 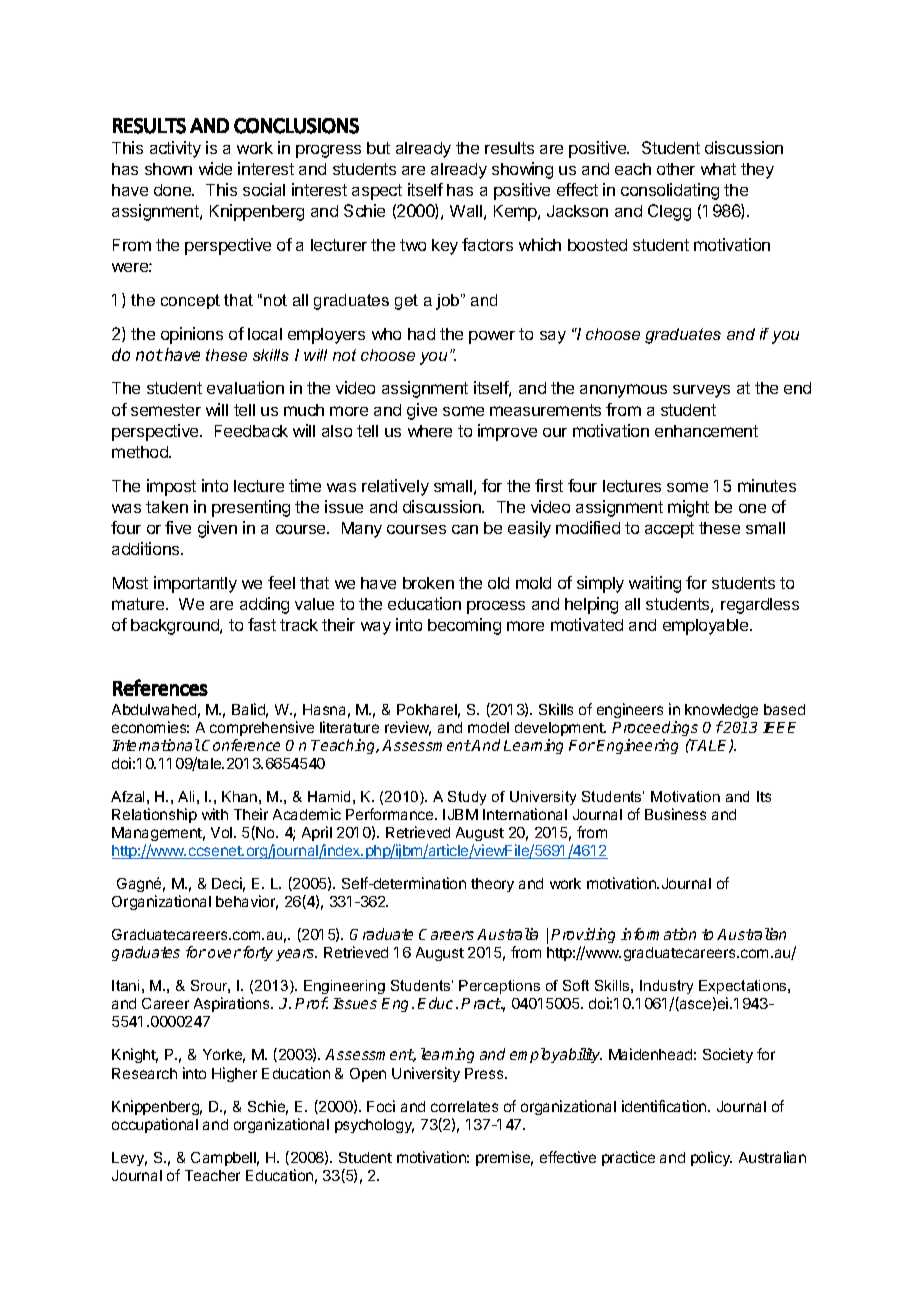 I want to click on might, so click(x=688, y=508).
